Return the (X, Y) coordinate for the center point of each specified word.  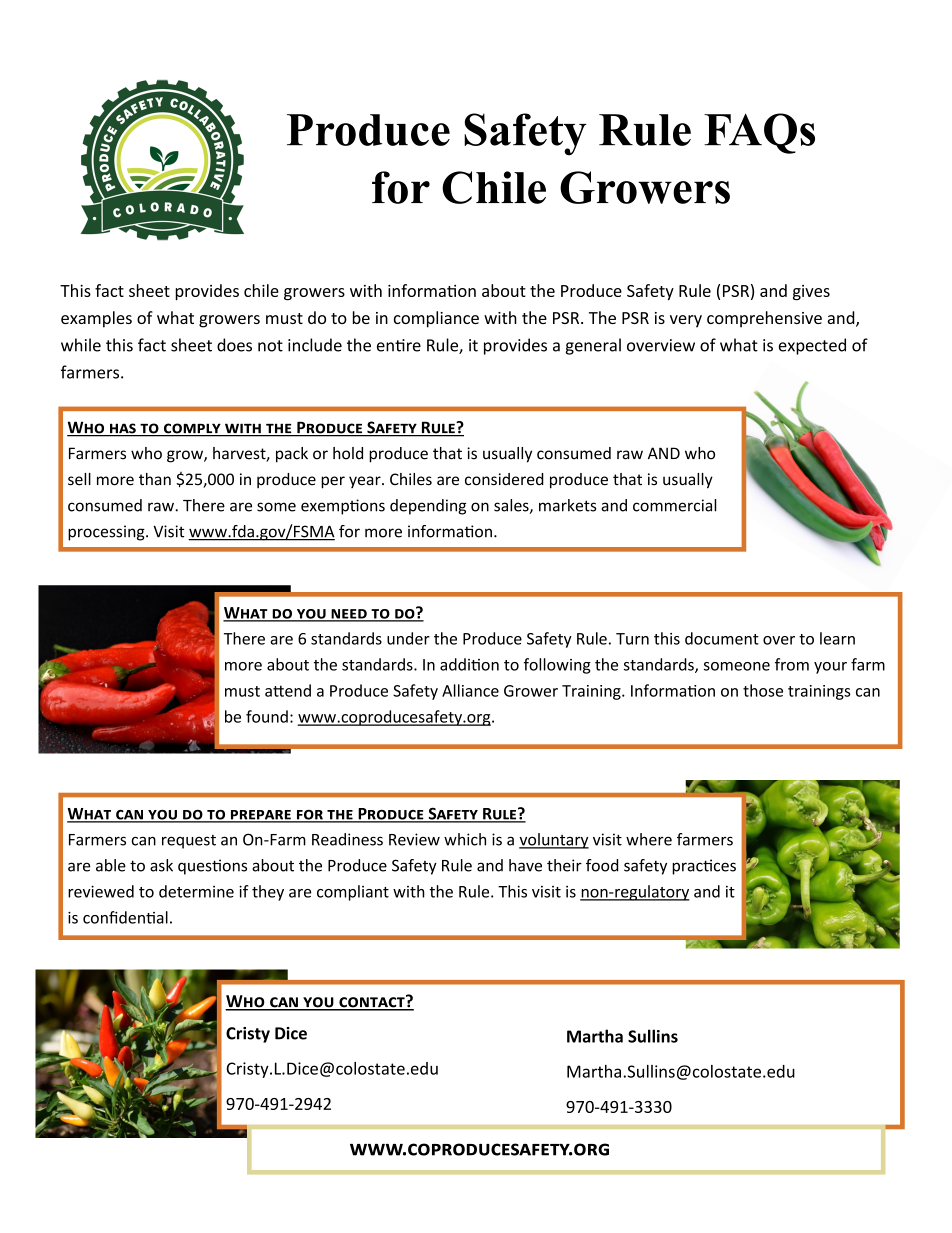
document (722, 638)
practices (704, 867)
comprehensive (764, 319)
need (349, 615)
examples (96, 319)
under (408, 638)
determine (196, 891)
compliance (436, 319)
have (525, 865)
